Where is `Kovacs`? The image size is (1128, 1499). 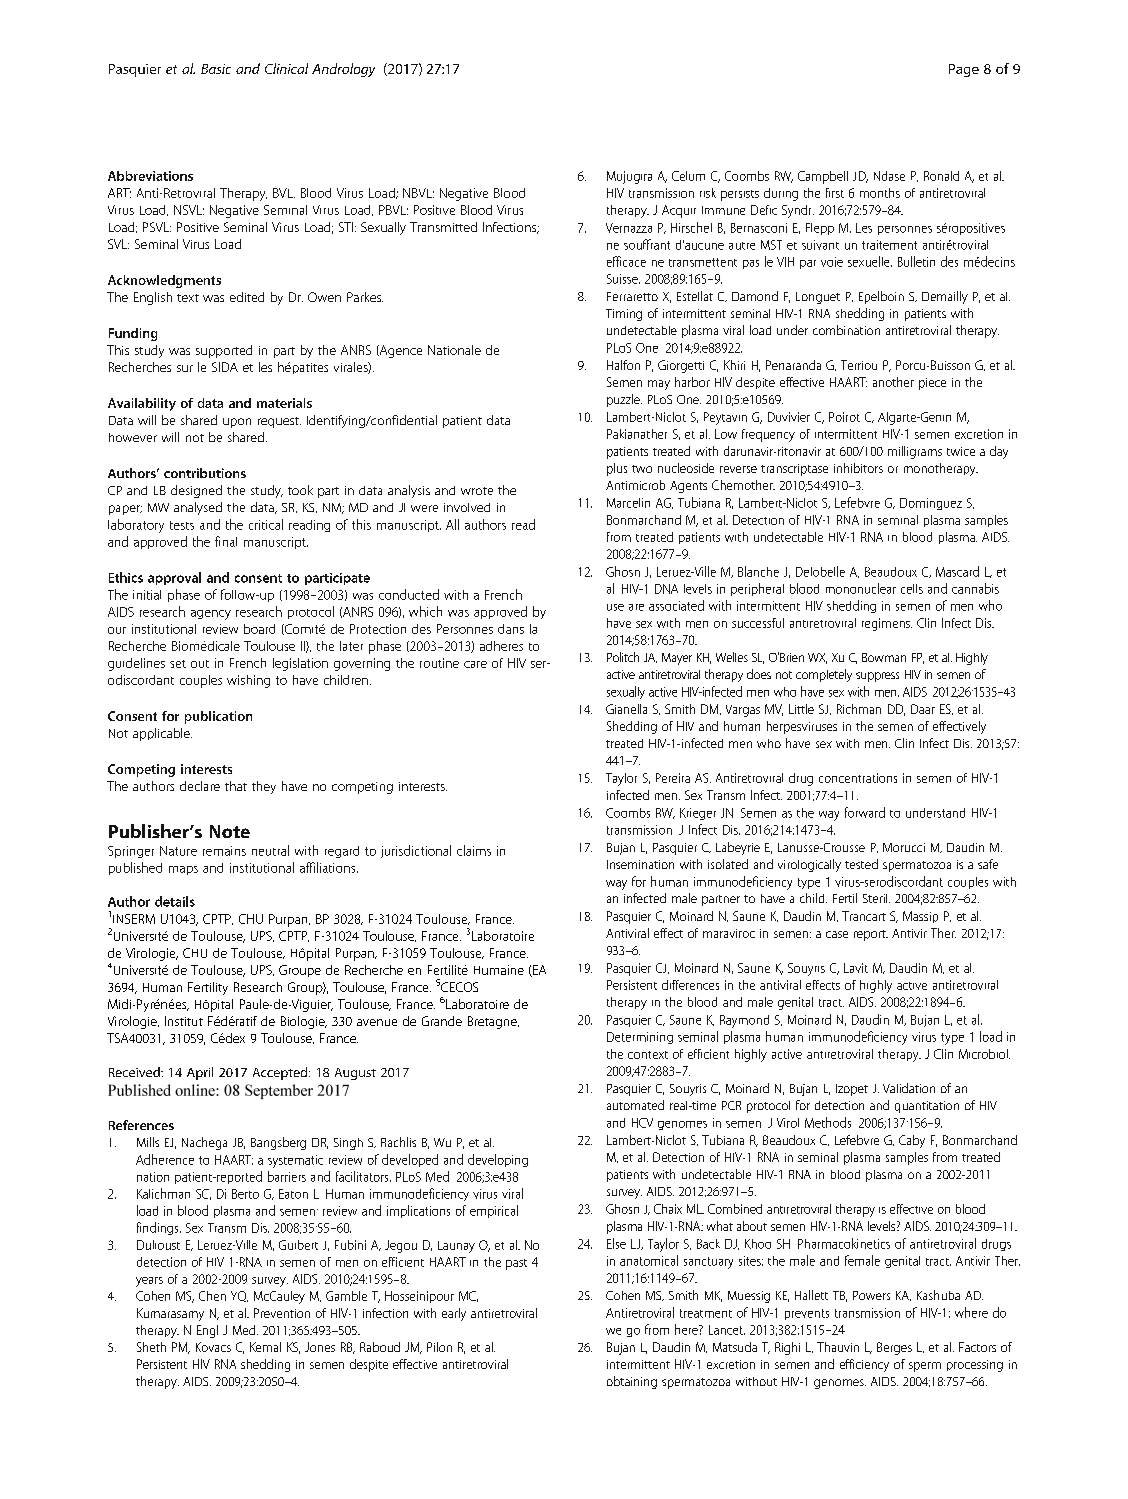
Kovacs is located at coordinates (213, 1347).
